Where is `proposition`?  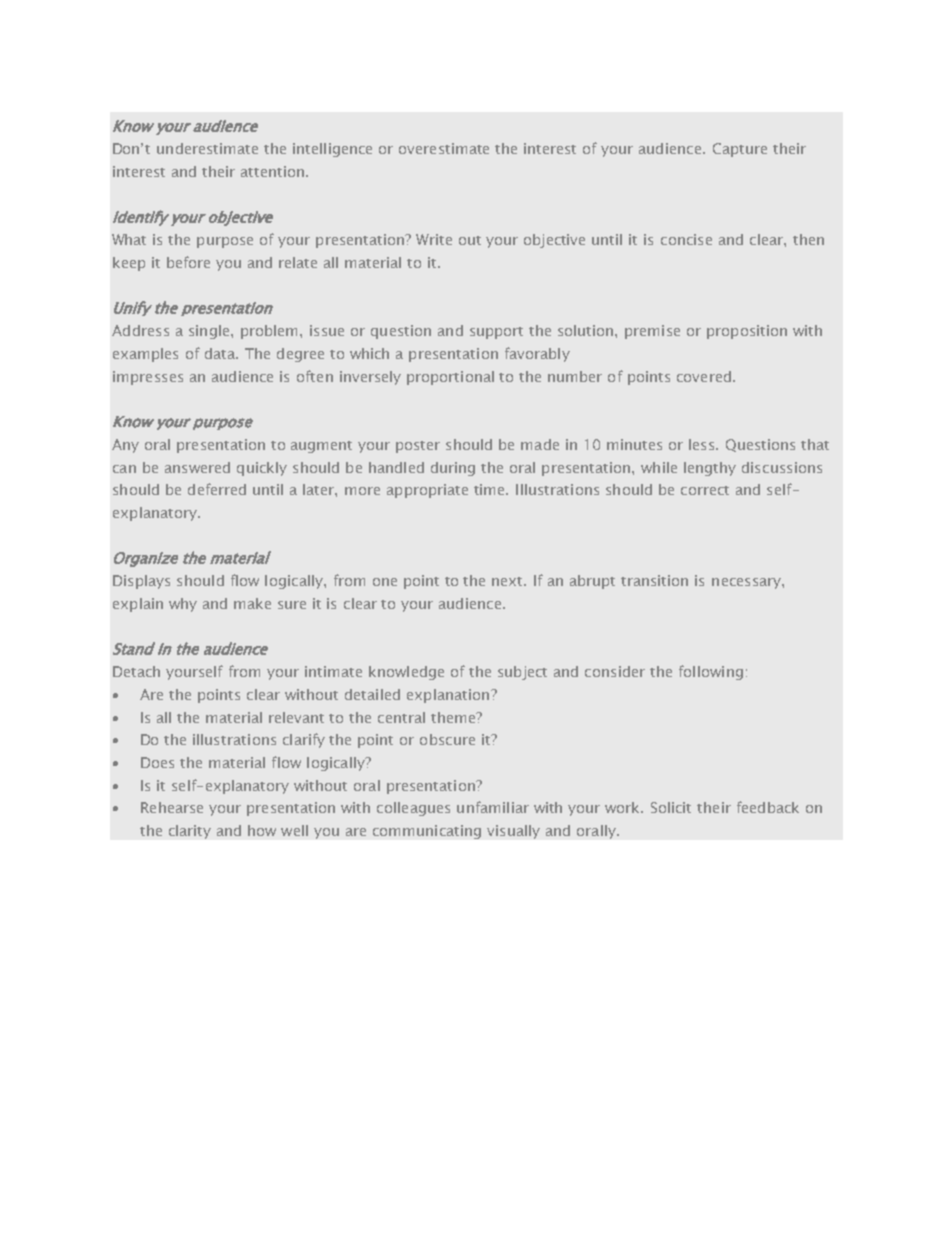
proposition is located at coordinates (747, 332).
